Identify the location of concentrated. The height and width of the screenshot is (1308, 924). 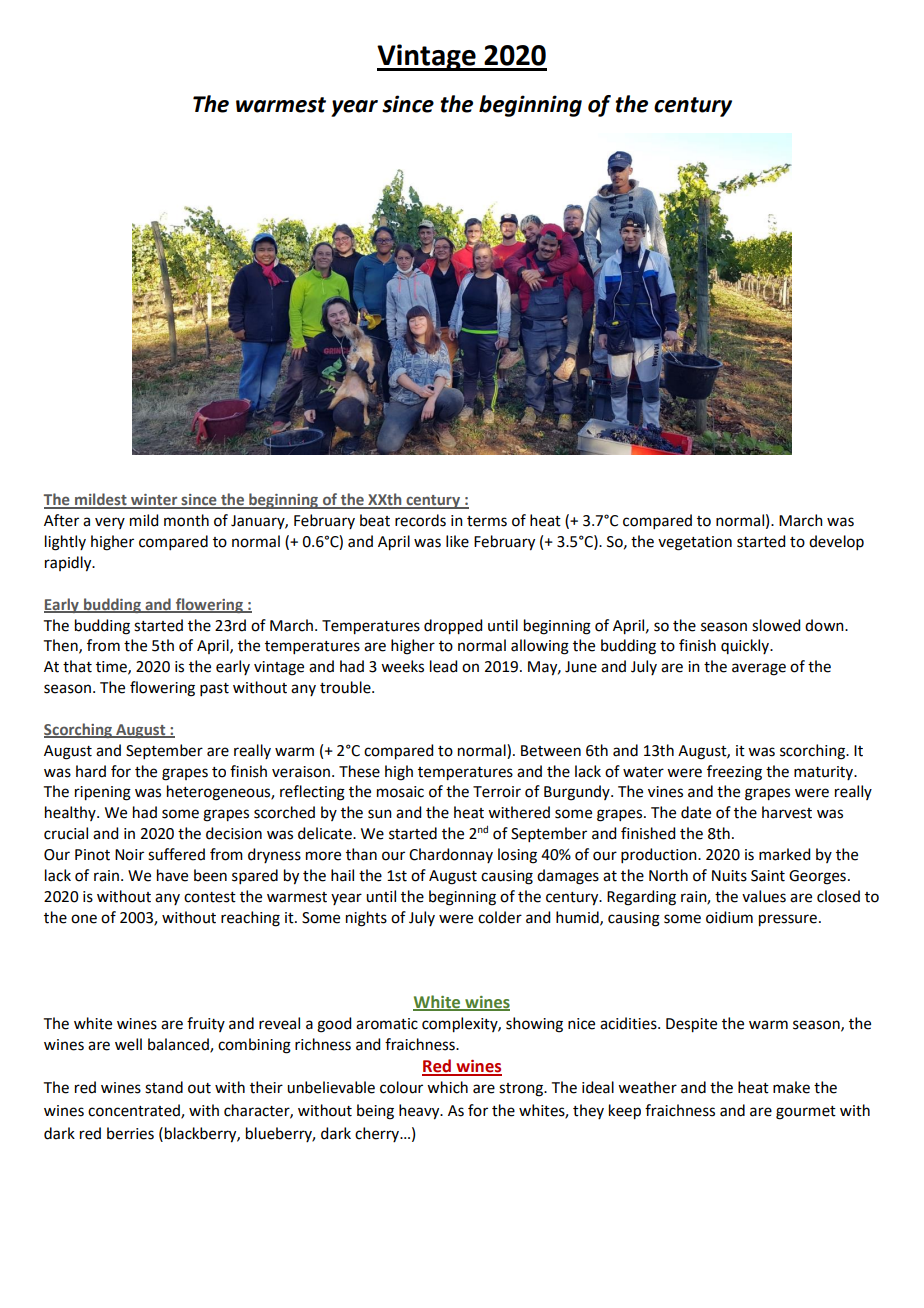
(135, 1111).
